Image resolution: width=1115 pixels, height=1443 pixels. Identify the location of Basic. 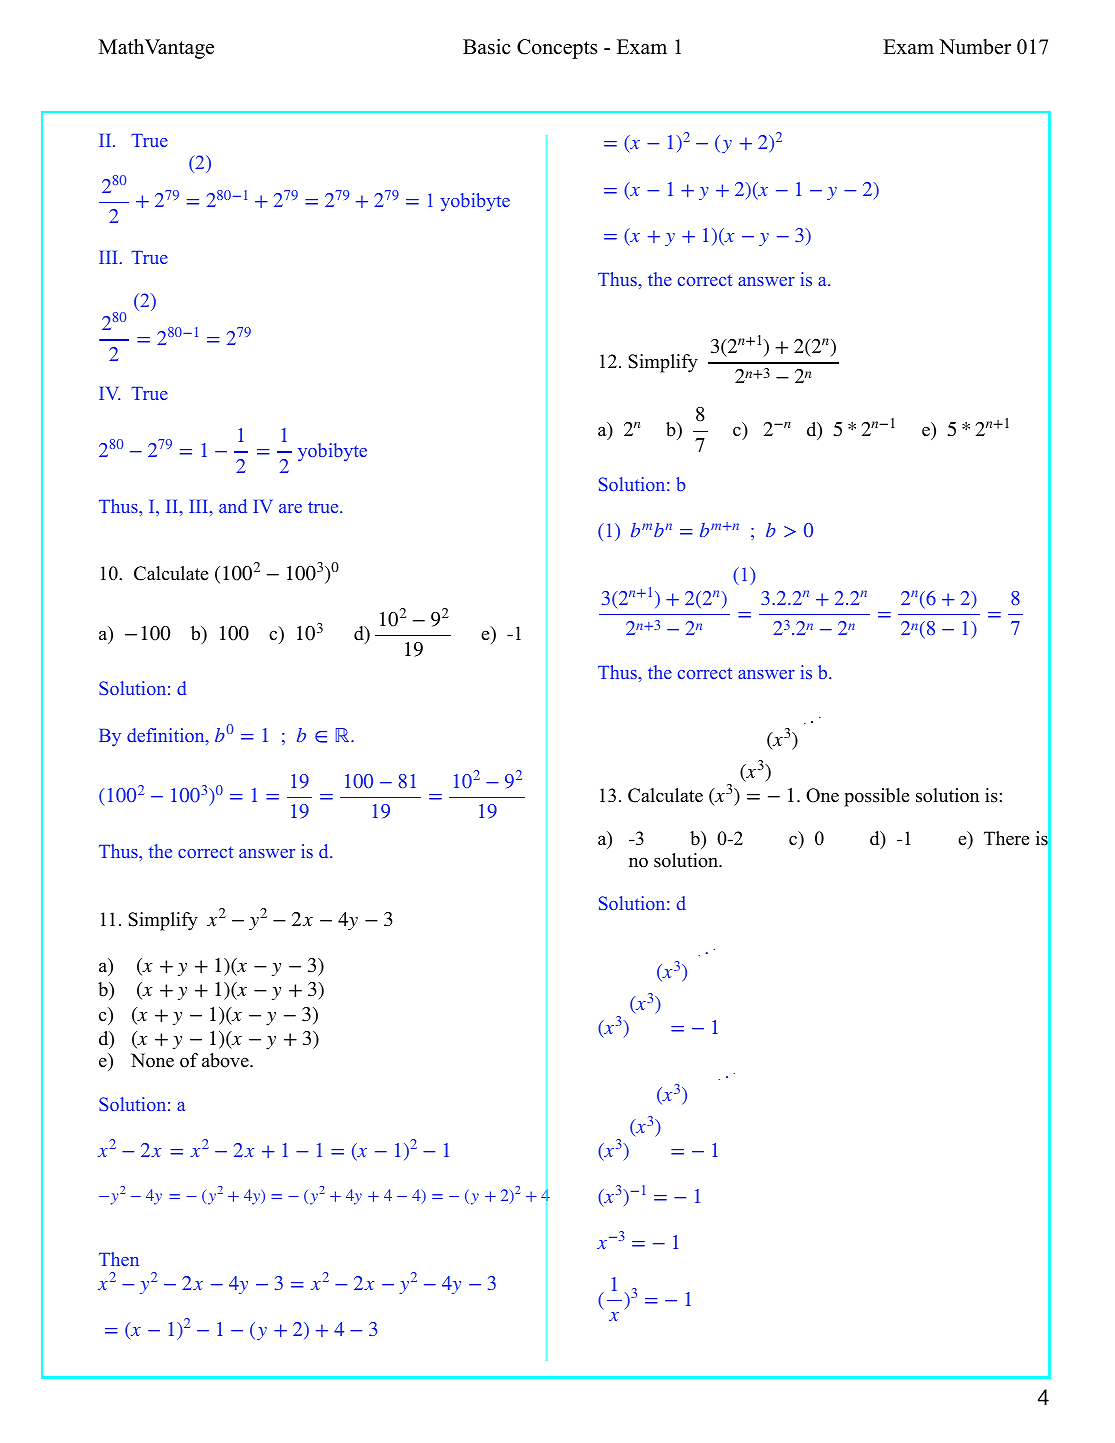
(487, 47).
